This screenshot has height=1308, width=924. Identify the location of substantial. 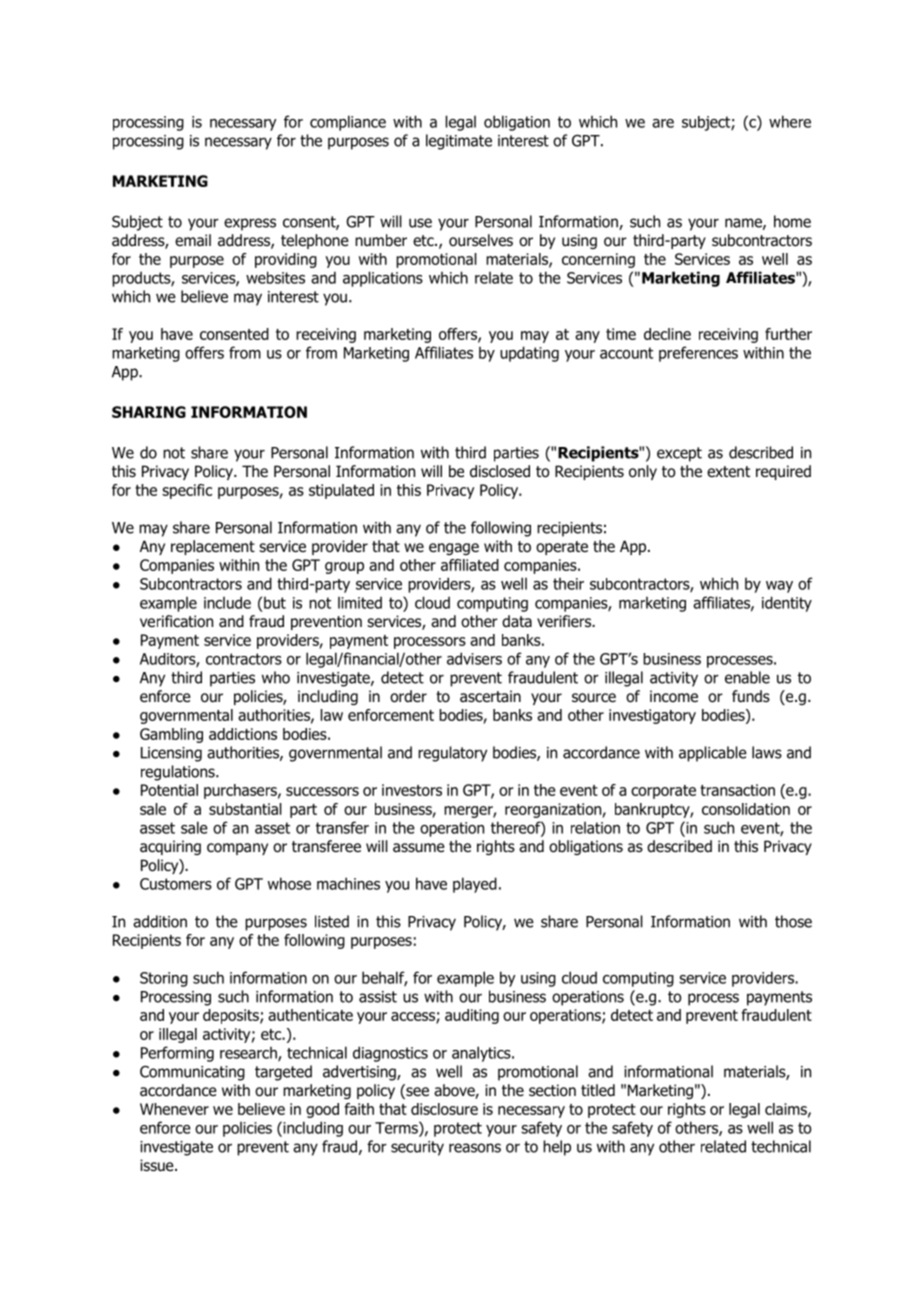
(245, 809).
